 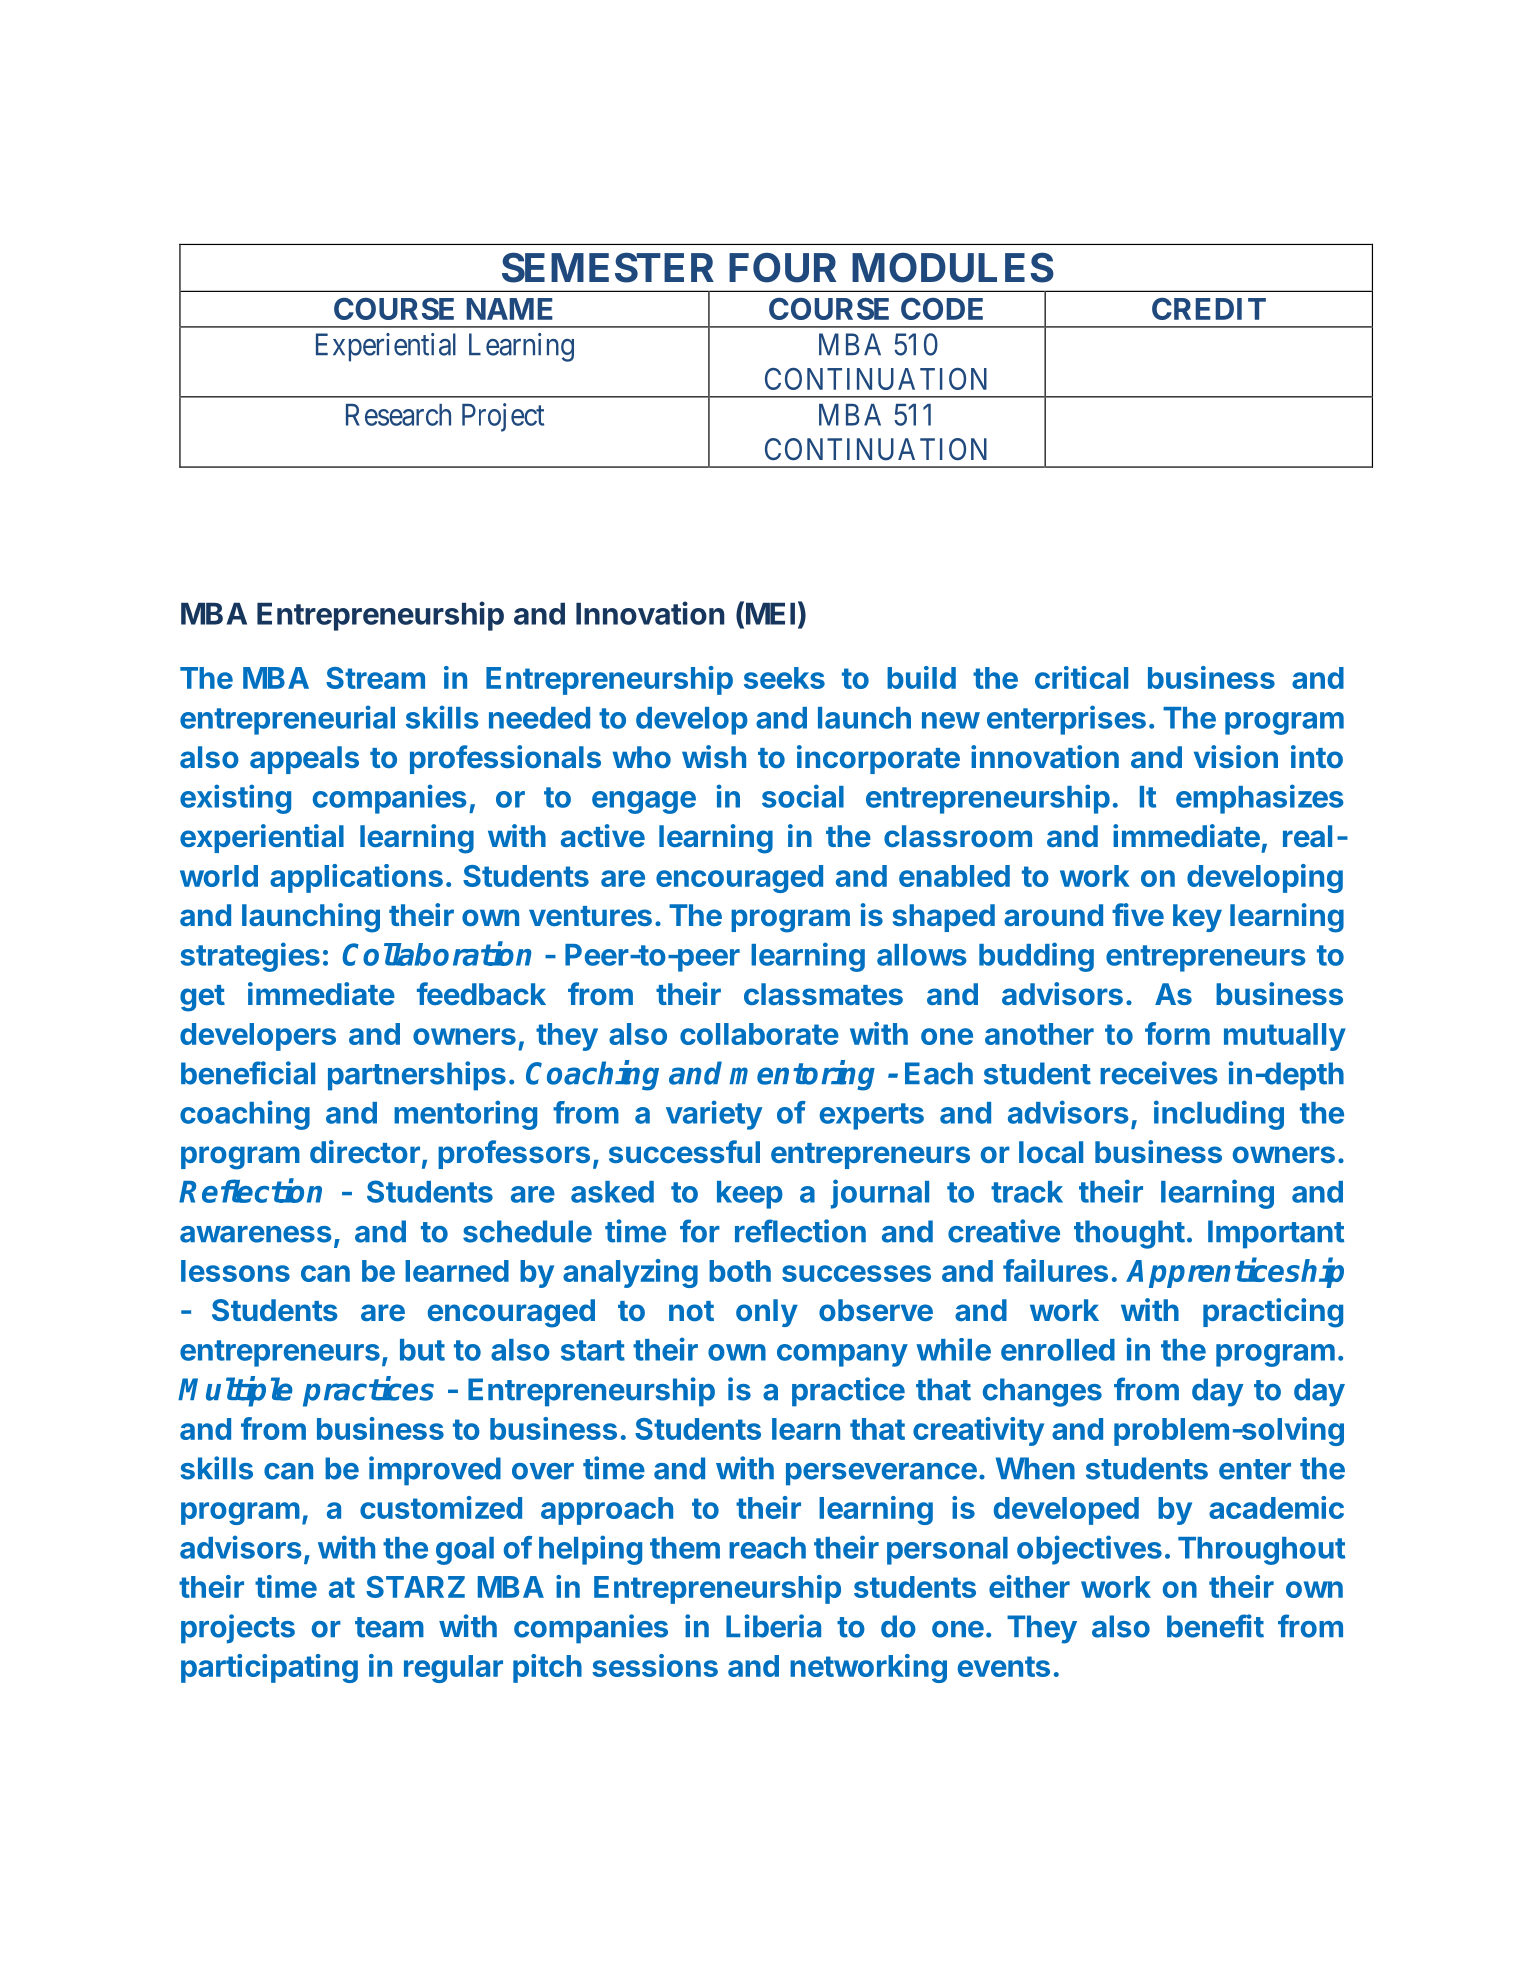 I want to click on classmates, so click(x=823, y=994).
